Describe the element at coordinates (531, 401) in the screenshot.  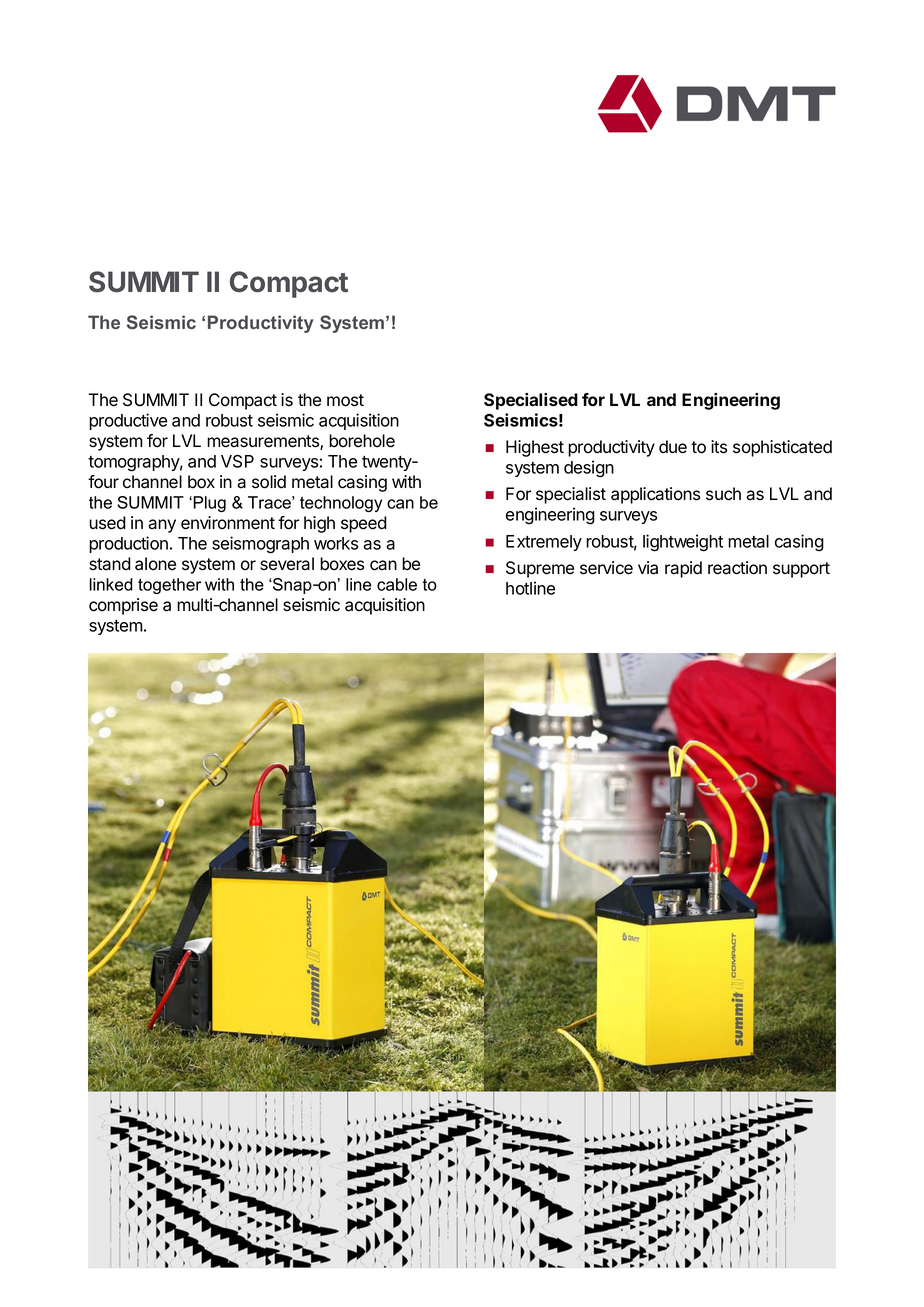
I see `Specialised` at that location.
